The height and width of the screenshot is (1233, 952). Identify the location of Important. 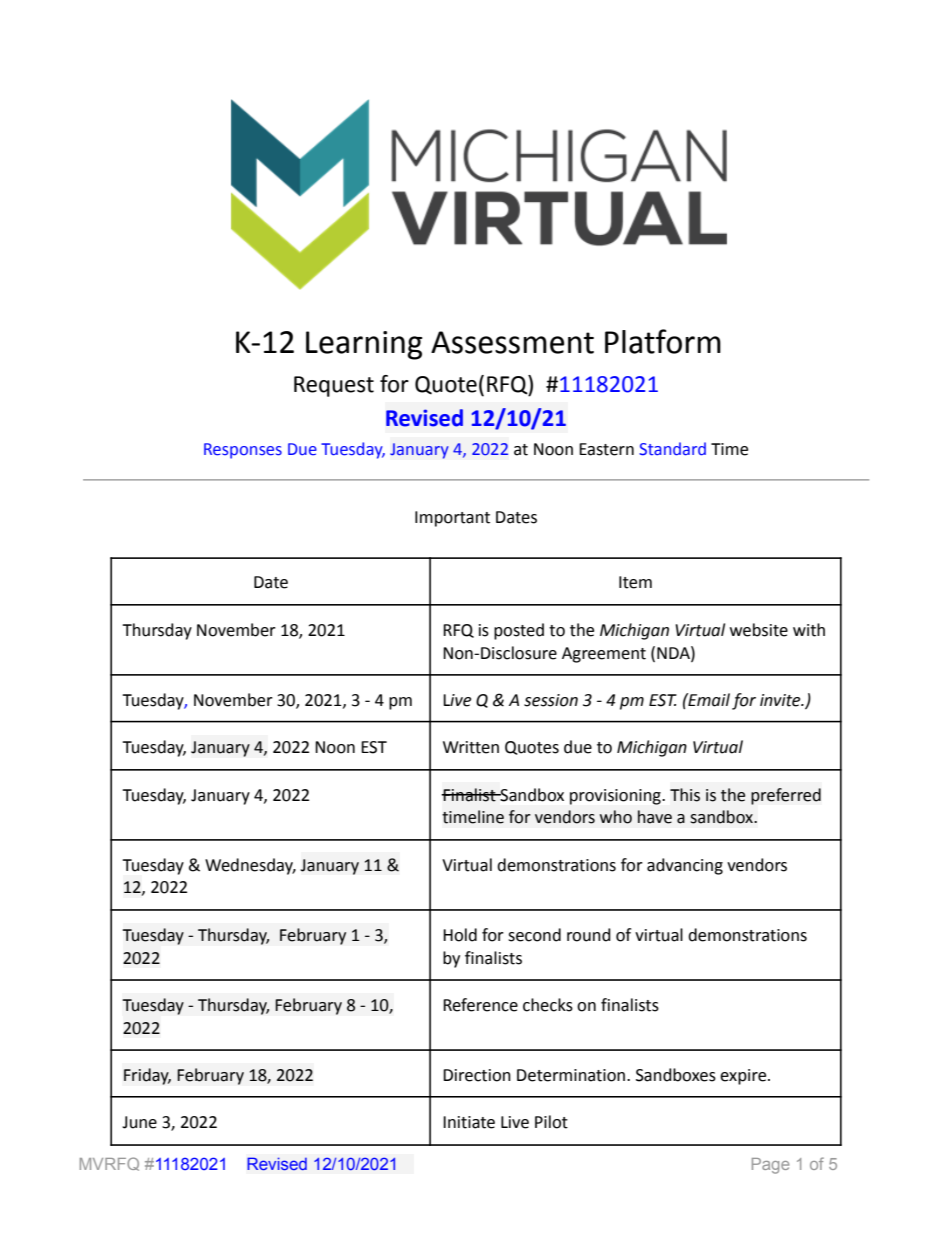
(452, 519).
